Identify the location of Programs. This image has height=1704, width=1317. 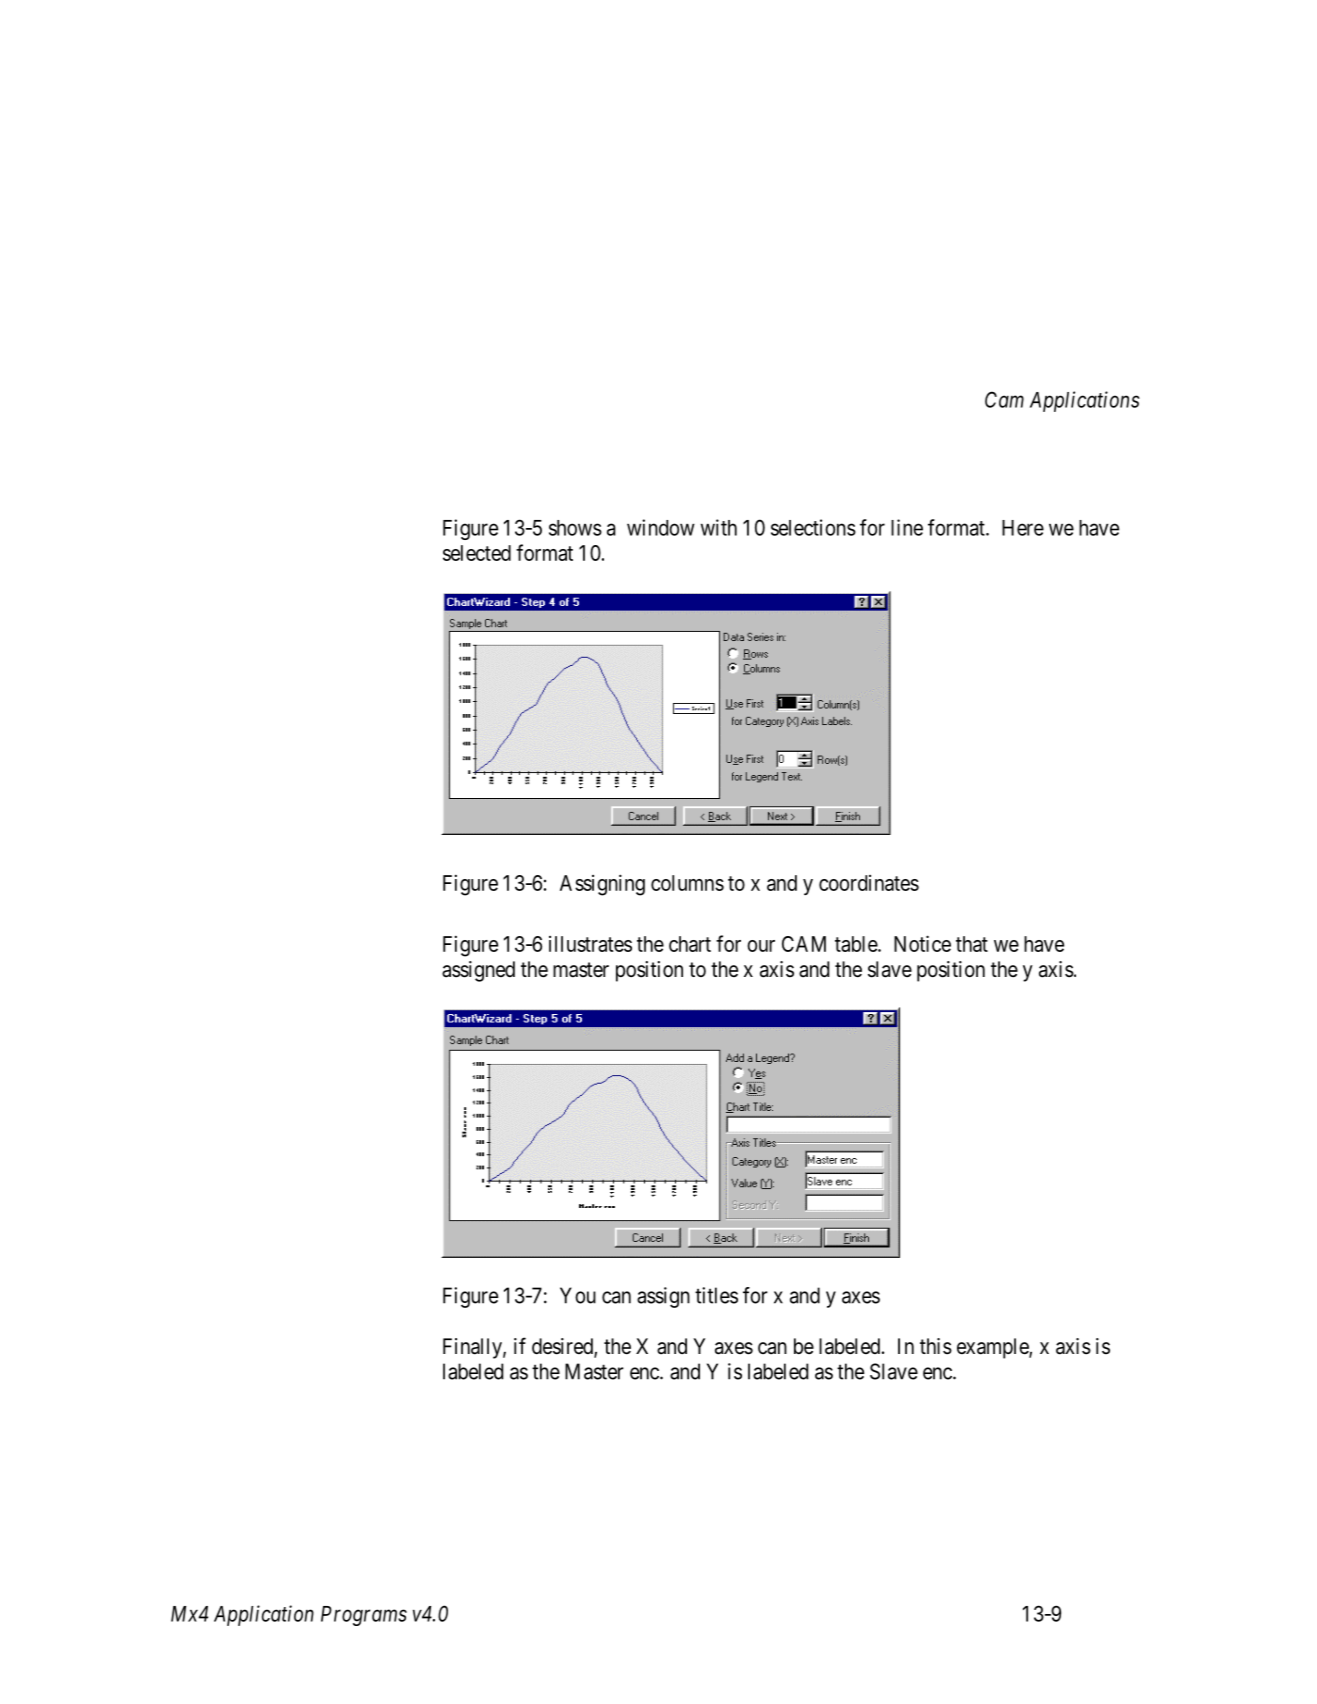
(364, 1616).
